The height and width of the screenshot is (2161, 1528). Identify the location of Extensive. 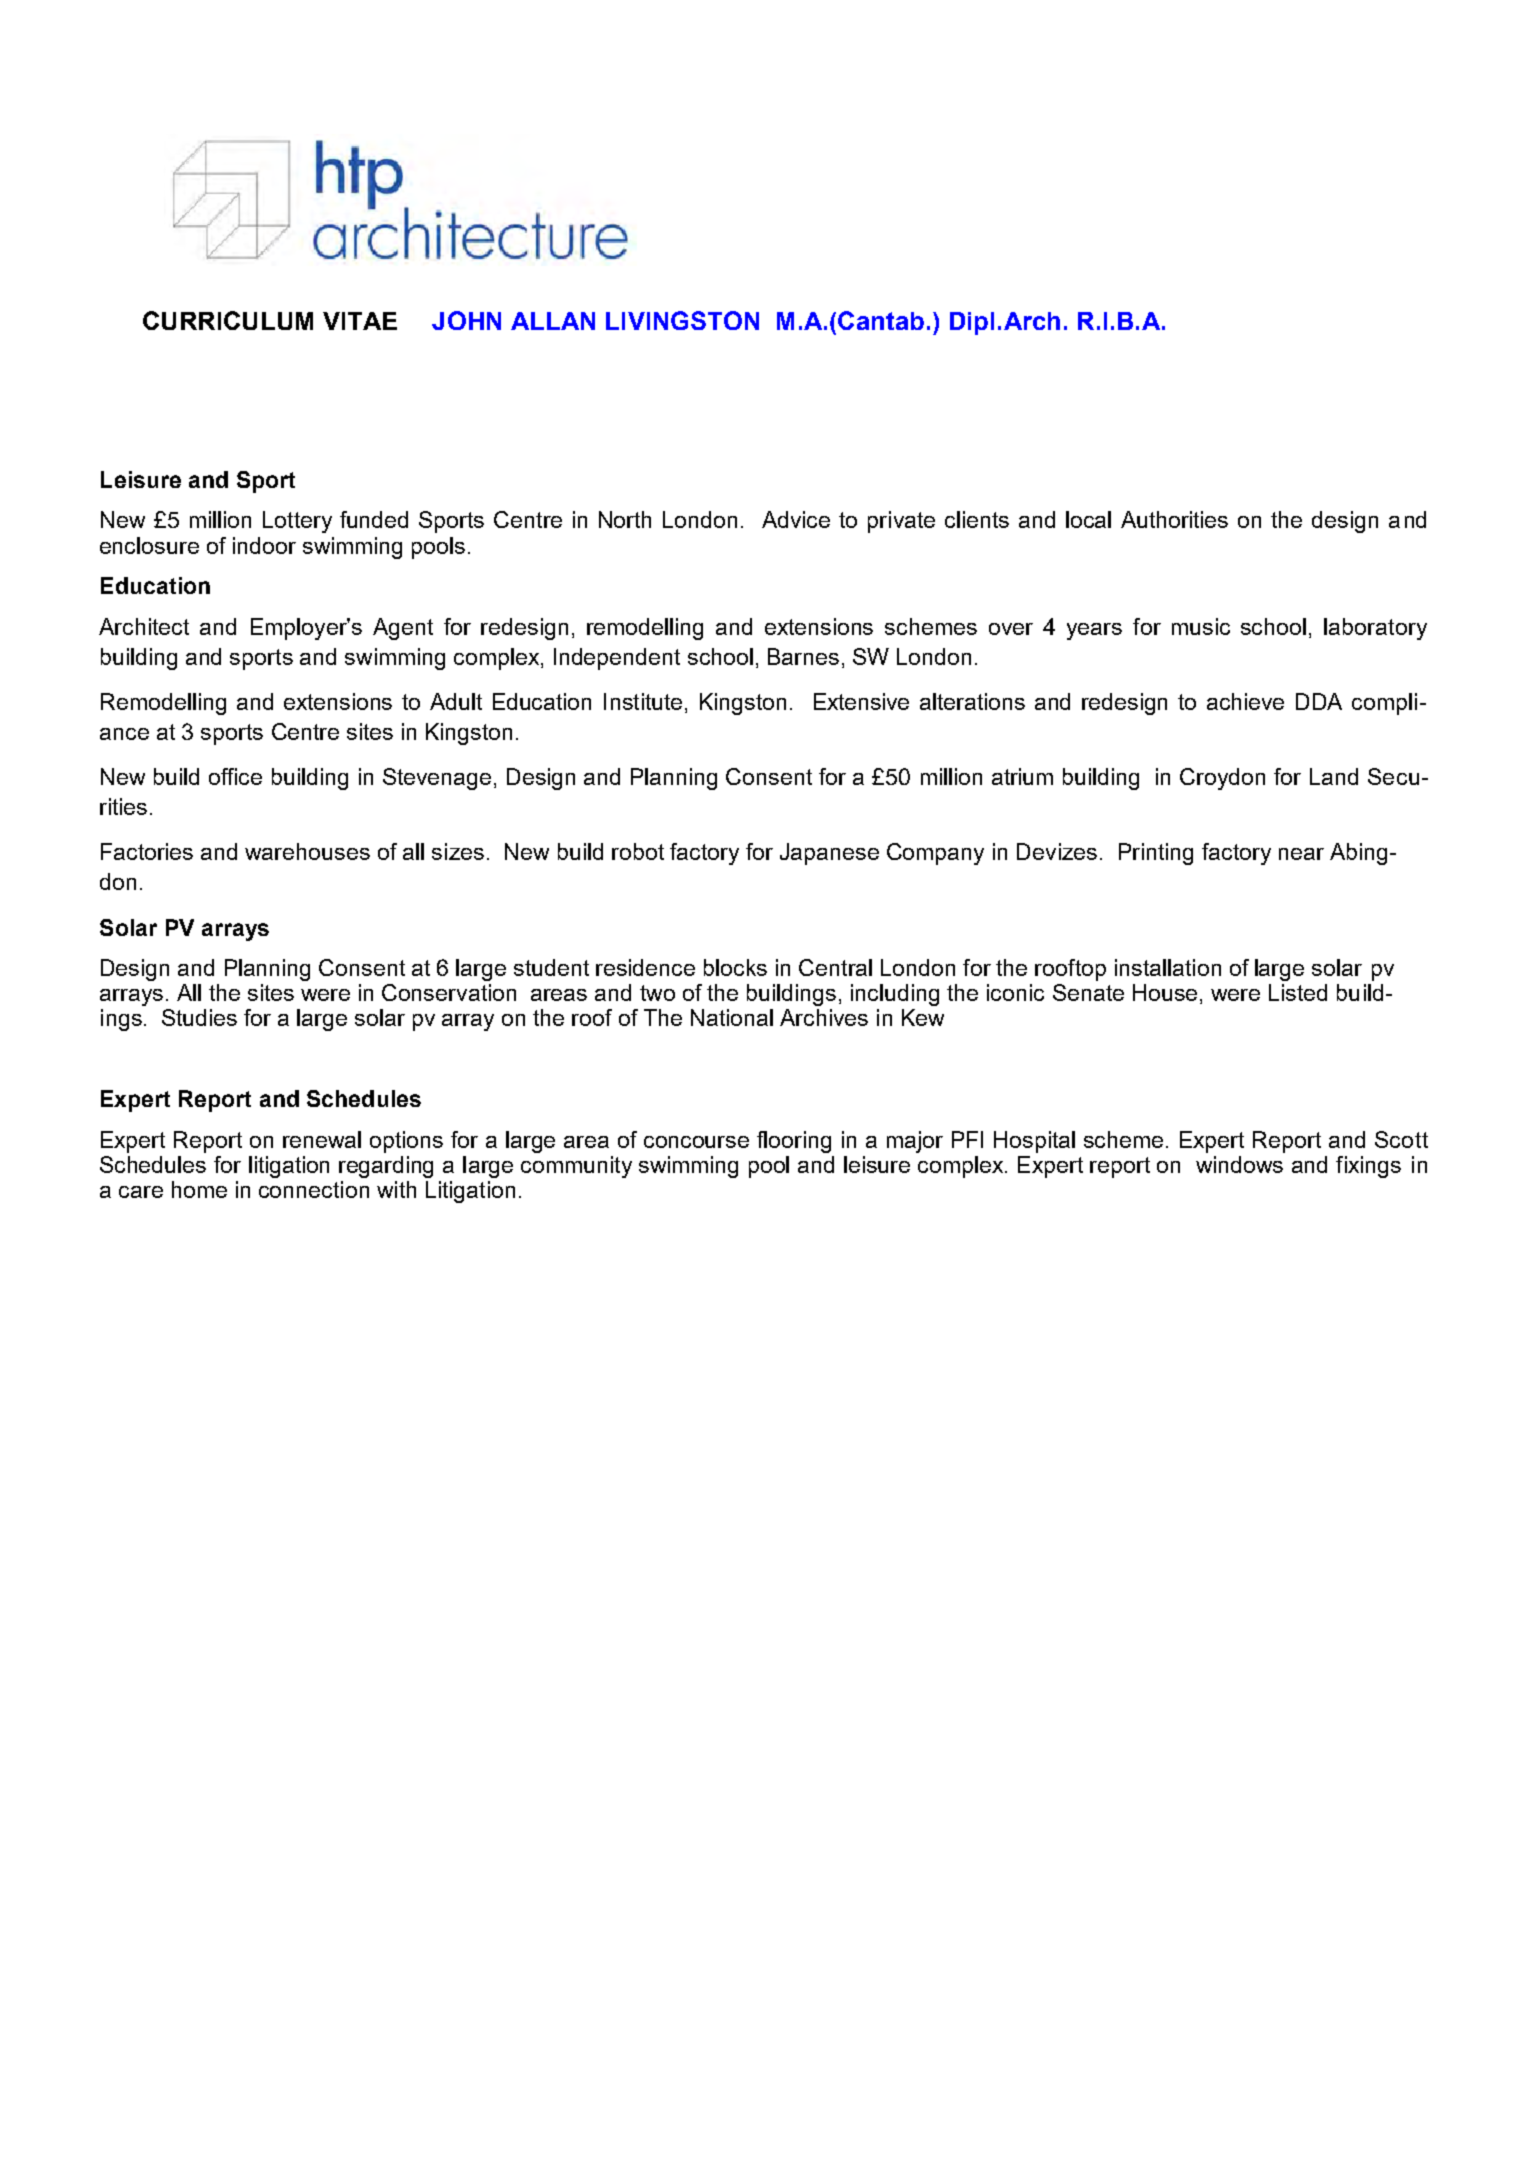
(861, 701).
